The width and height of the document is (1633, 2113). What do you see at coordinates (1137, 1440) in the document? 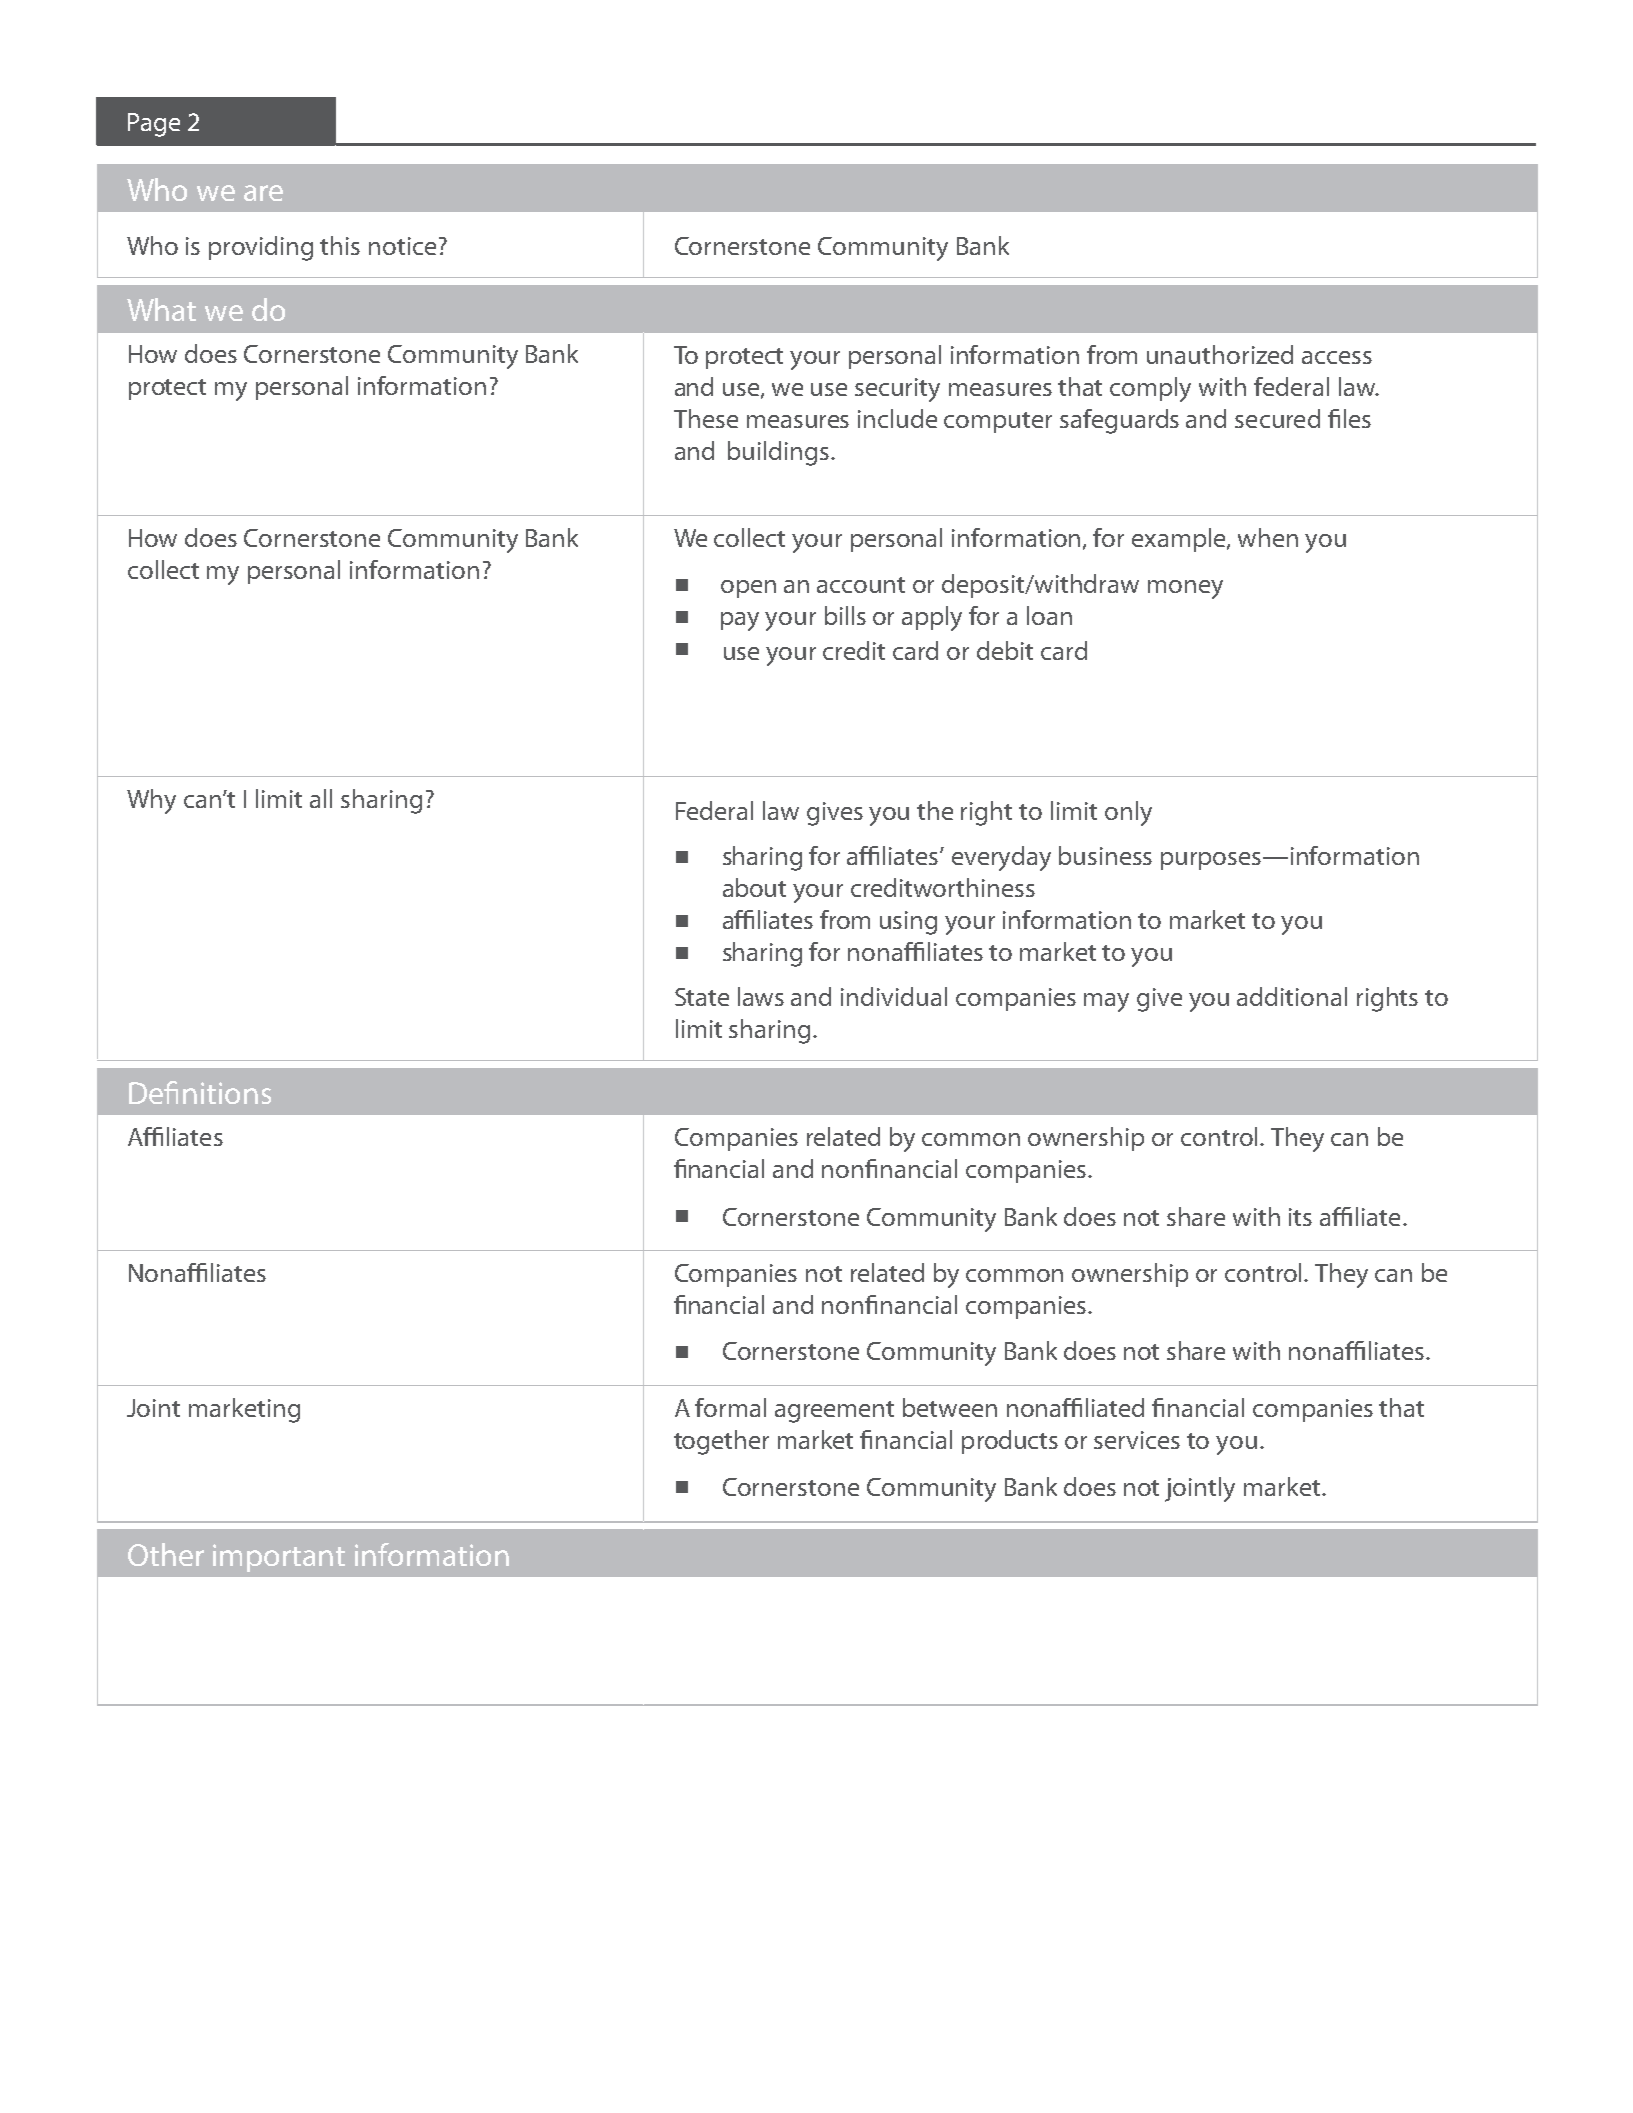
I see `services` at bounding box center [1137, 1440].
